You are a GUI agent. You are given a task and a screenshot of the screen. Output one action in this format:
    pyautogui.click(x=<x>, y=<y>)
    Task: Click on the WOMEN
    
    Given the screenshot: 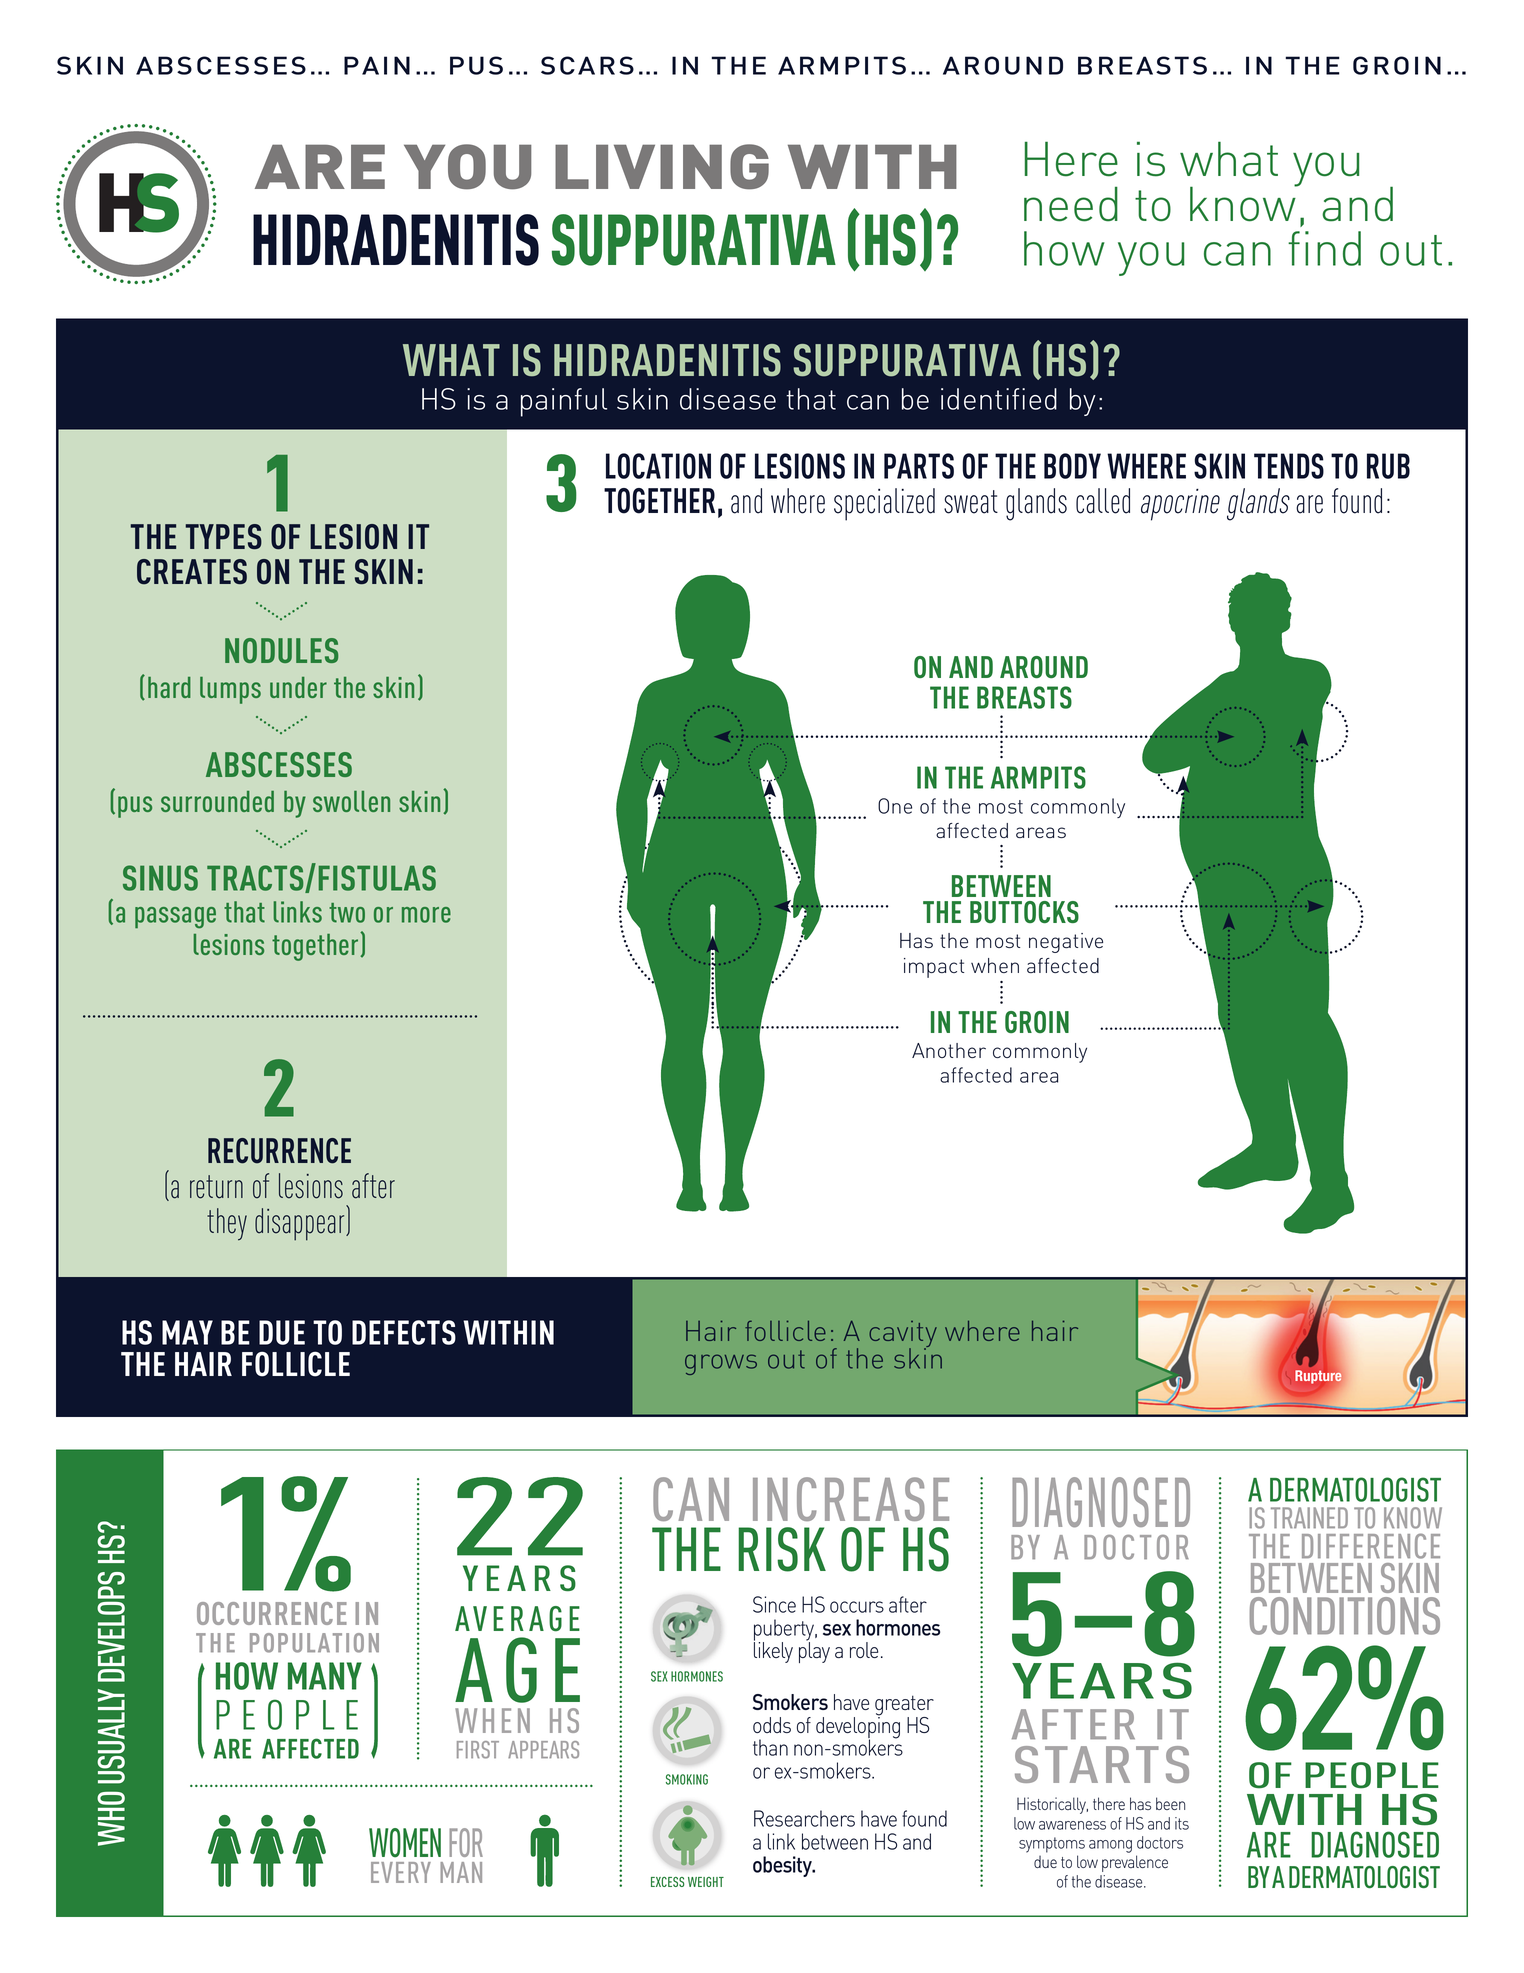 What is the action you would take?
    pyautogui.click(x=405, y=1843)
